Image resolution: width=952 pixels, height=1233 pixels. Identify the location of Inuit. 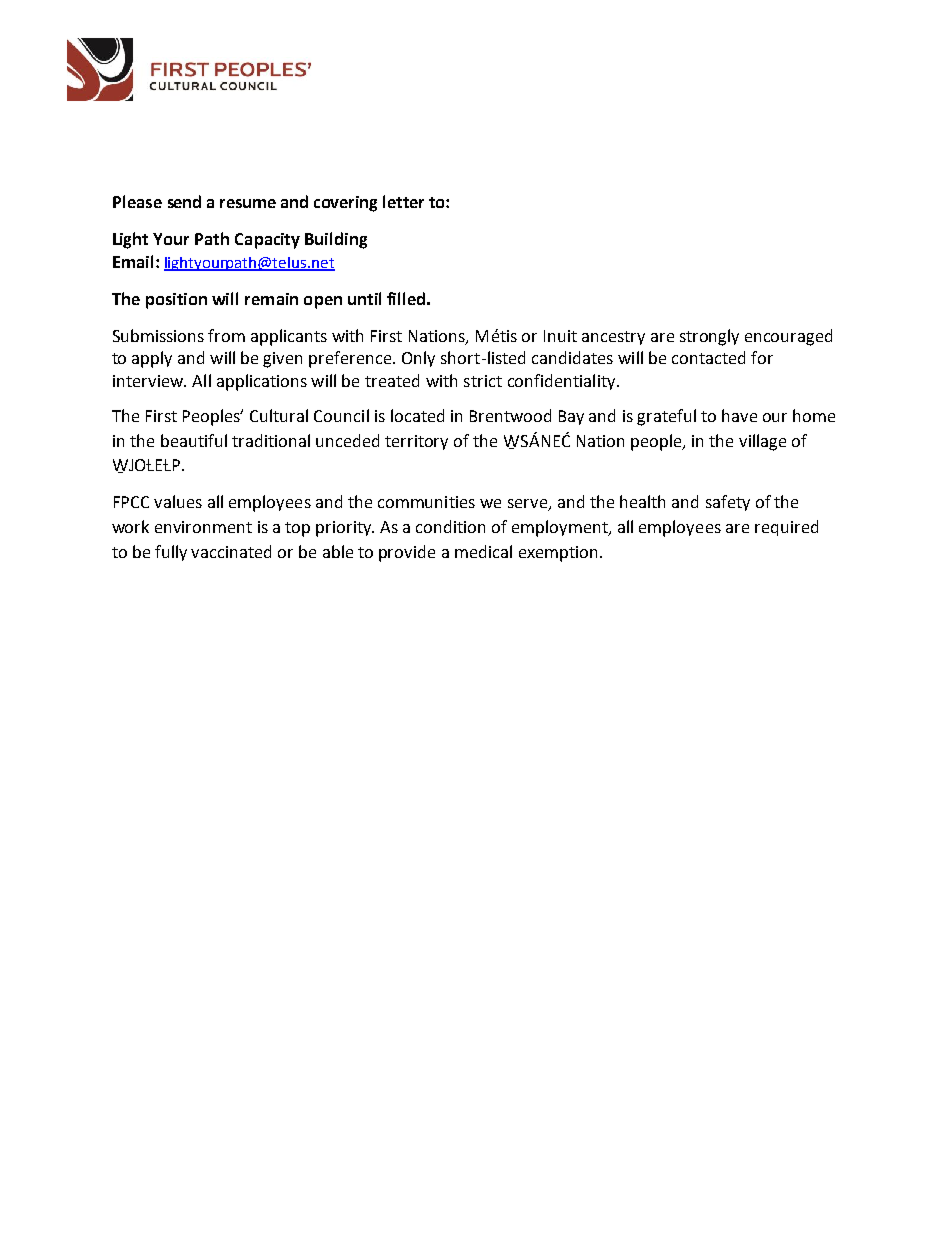
(560, 336).
